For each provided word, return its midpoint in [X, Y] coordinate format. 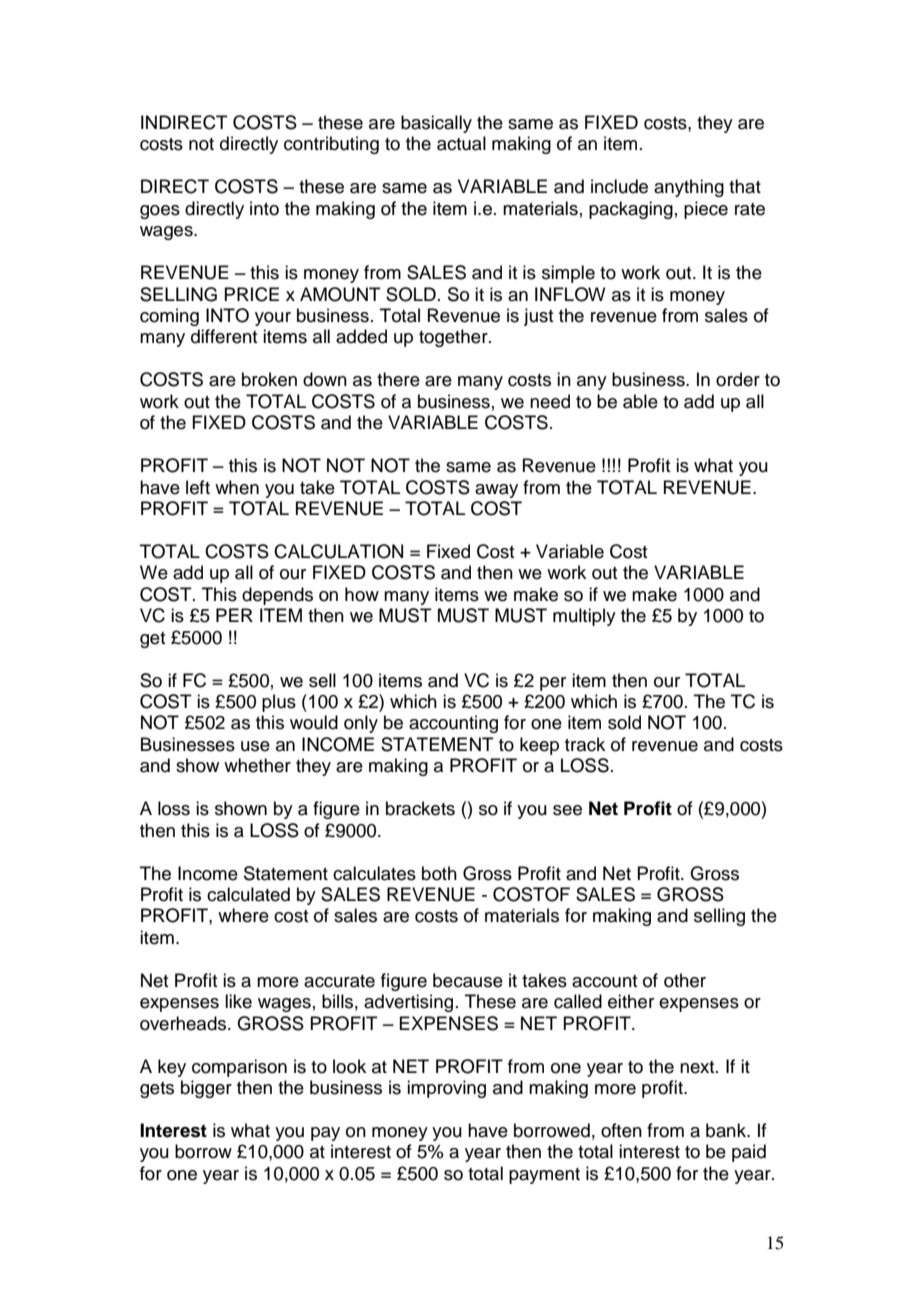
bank [727, 1130]
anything [689, 188]
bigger [206, 1089]
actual [461, 143]
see [567, 810]
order [738, 379]
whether [257, 765]
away [496, 491]
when [237, 487]
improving [446, 1089]
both [439, 873]
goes [160, 212]
